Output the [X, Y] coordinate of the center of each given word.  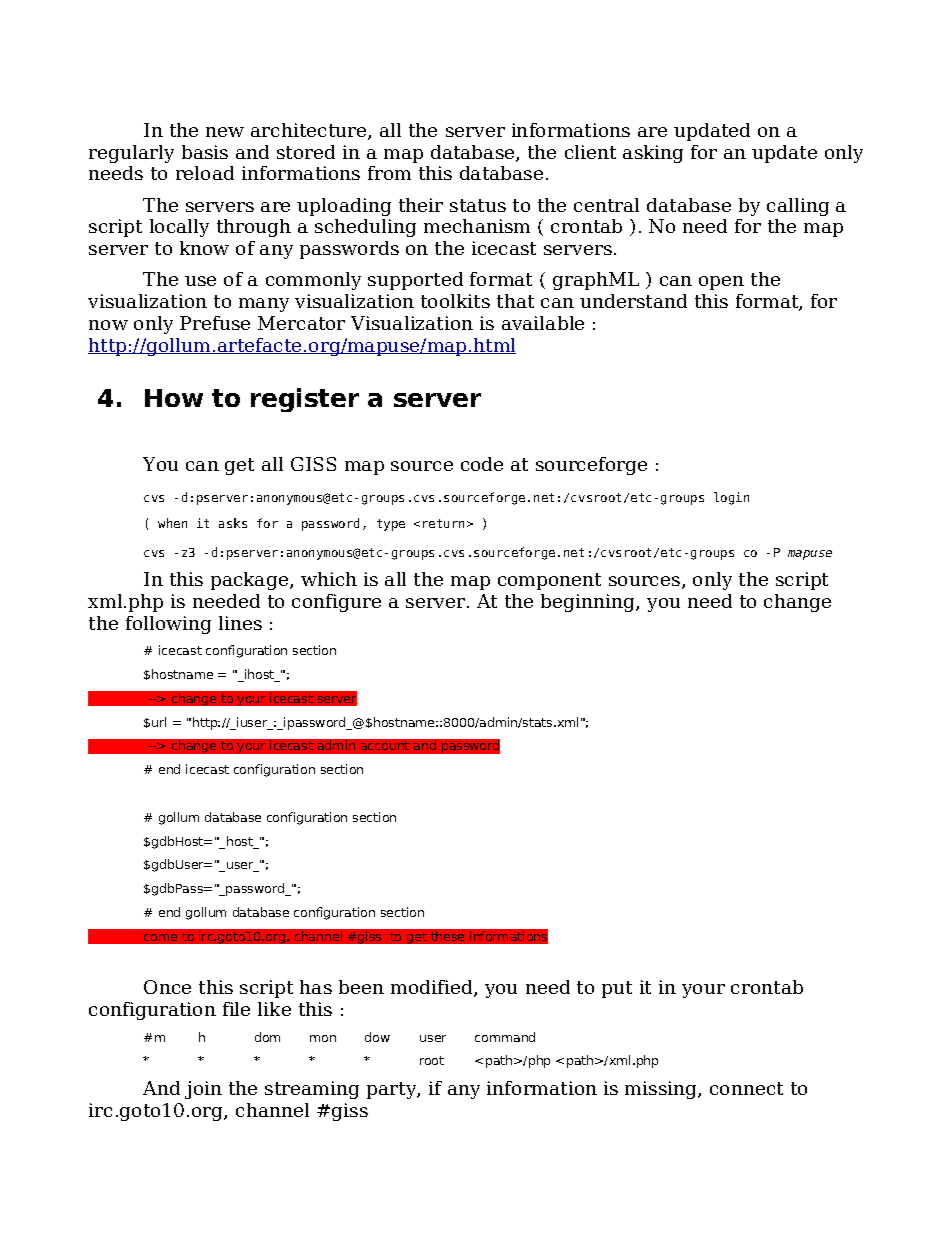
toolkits [455, 301]
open [721, 283]
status [478, 205]
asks [233, 523]
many [264, 305]
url [159, 722]
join [203, 1090]
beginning [589, 603]
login [731, 498]
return [443, 523]
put [617, 989]
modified [433, 988]
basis [205, 152]
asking [653, 154]
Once [167, 987]
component [549, 581]
